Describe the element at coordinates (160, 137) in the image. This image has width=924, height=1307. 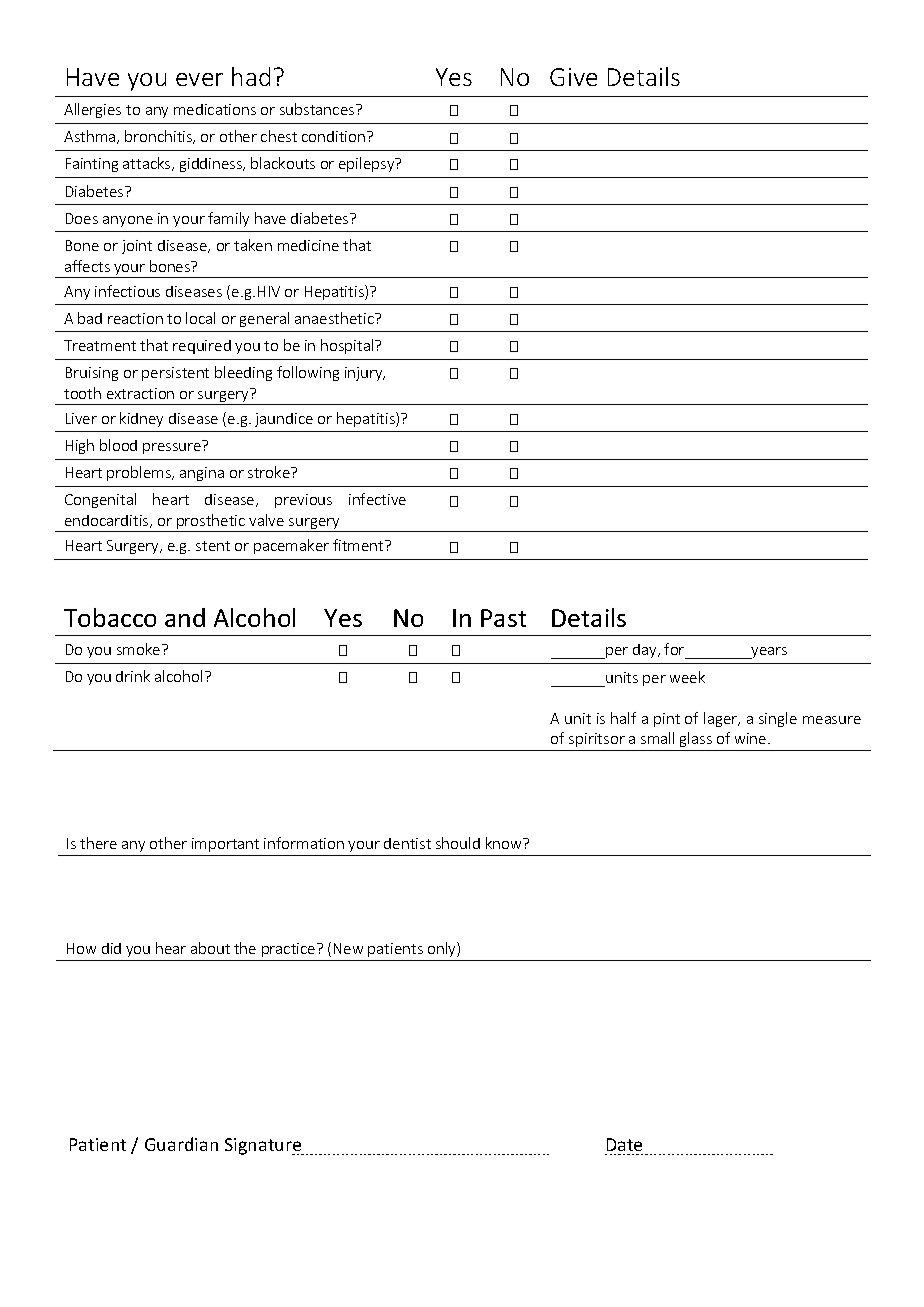
I see `bronchitis` at that location.
